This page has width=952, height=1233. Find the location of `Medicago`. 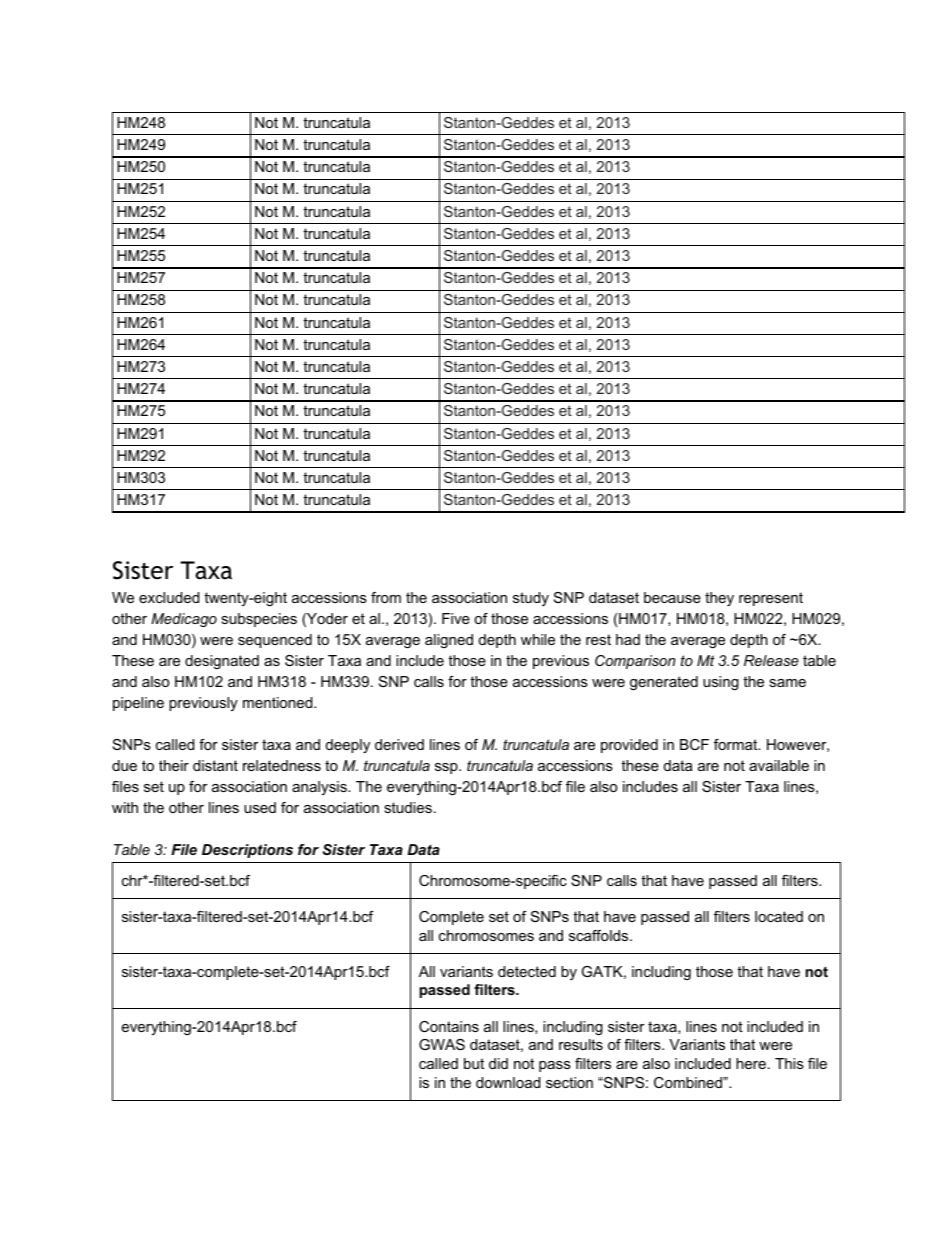

Medicago is located at coordinates (184, 620).
